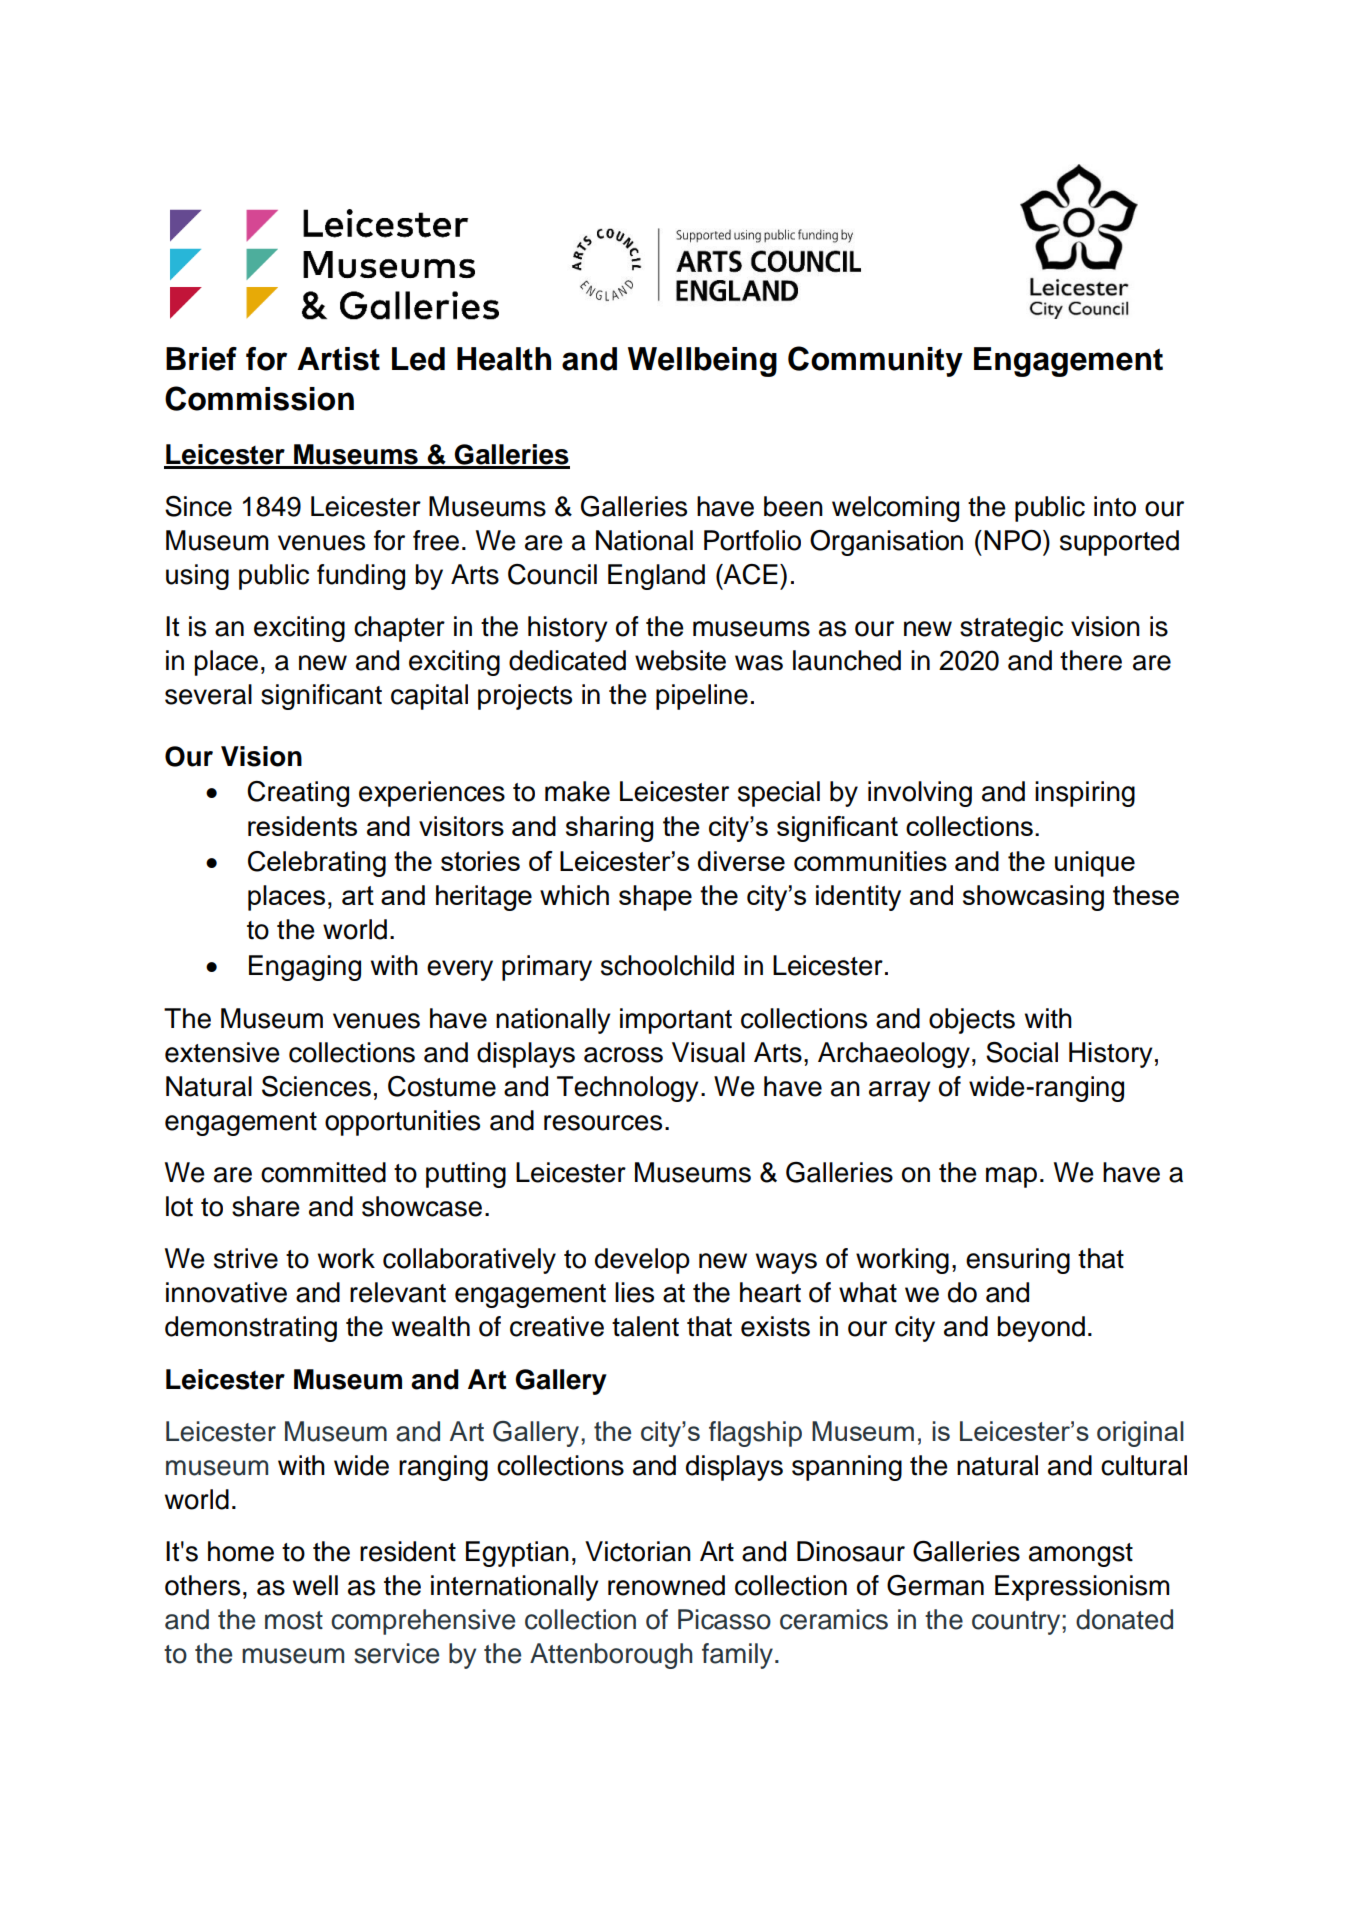 This page has width=1359, height=1922. I want to click on Community, so click(875, 361).
